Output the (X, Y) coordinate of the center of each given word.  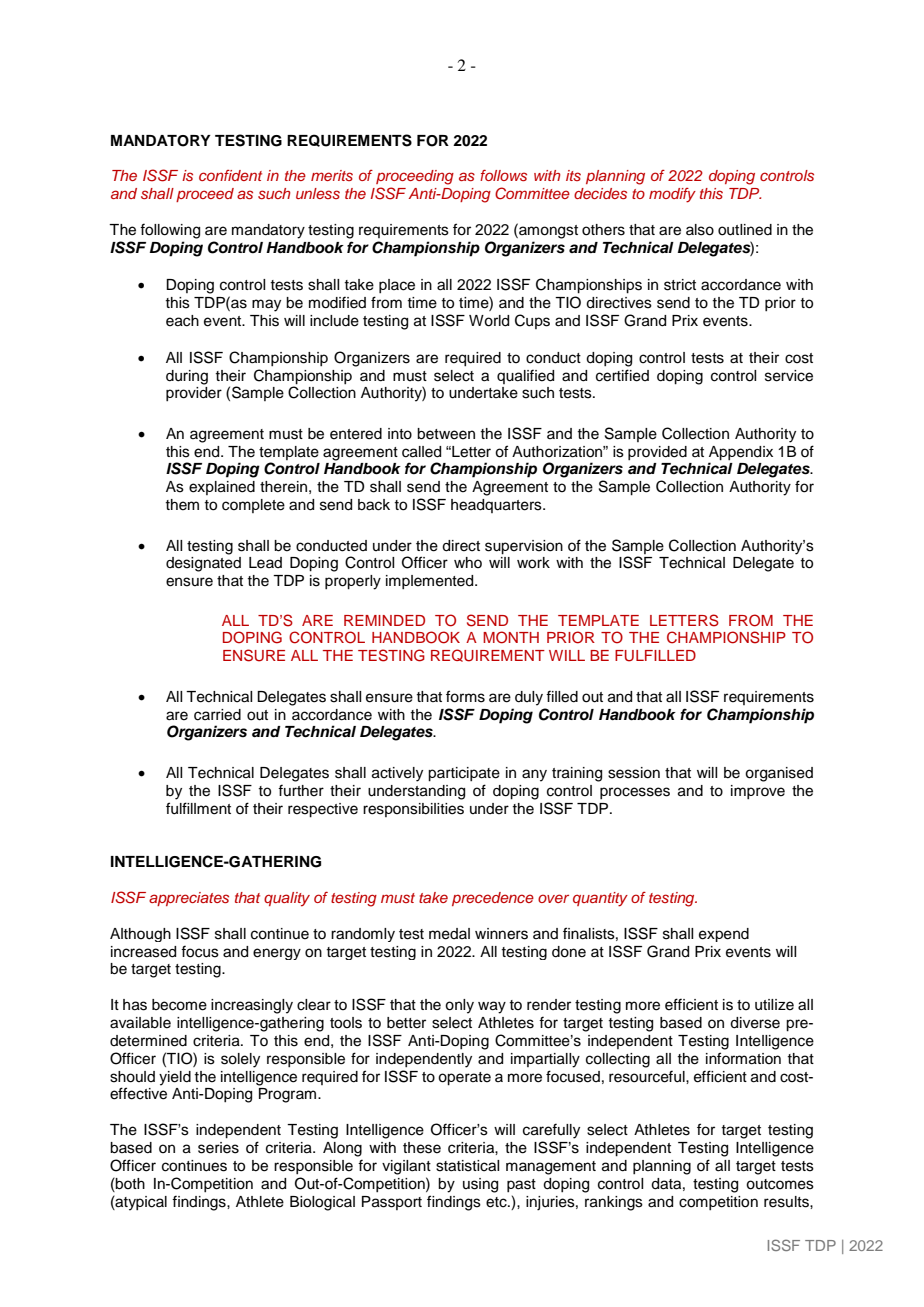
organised (779, 774)
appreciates (189, 899)
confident (230, 175)
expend (724, 935)
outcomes (780, 1184)
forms (465, 696)
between (446, 434)
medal (449, 934)
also (700, 230)
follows (503, 175)
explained (222, 488)
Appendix (741, 453)
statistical (467, 1166)
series (218, 1148)
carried (217, 715)
